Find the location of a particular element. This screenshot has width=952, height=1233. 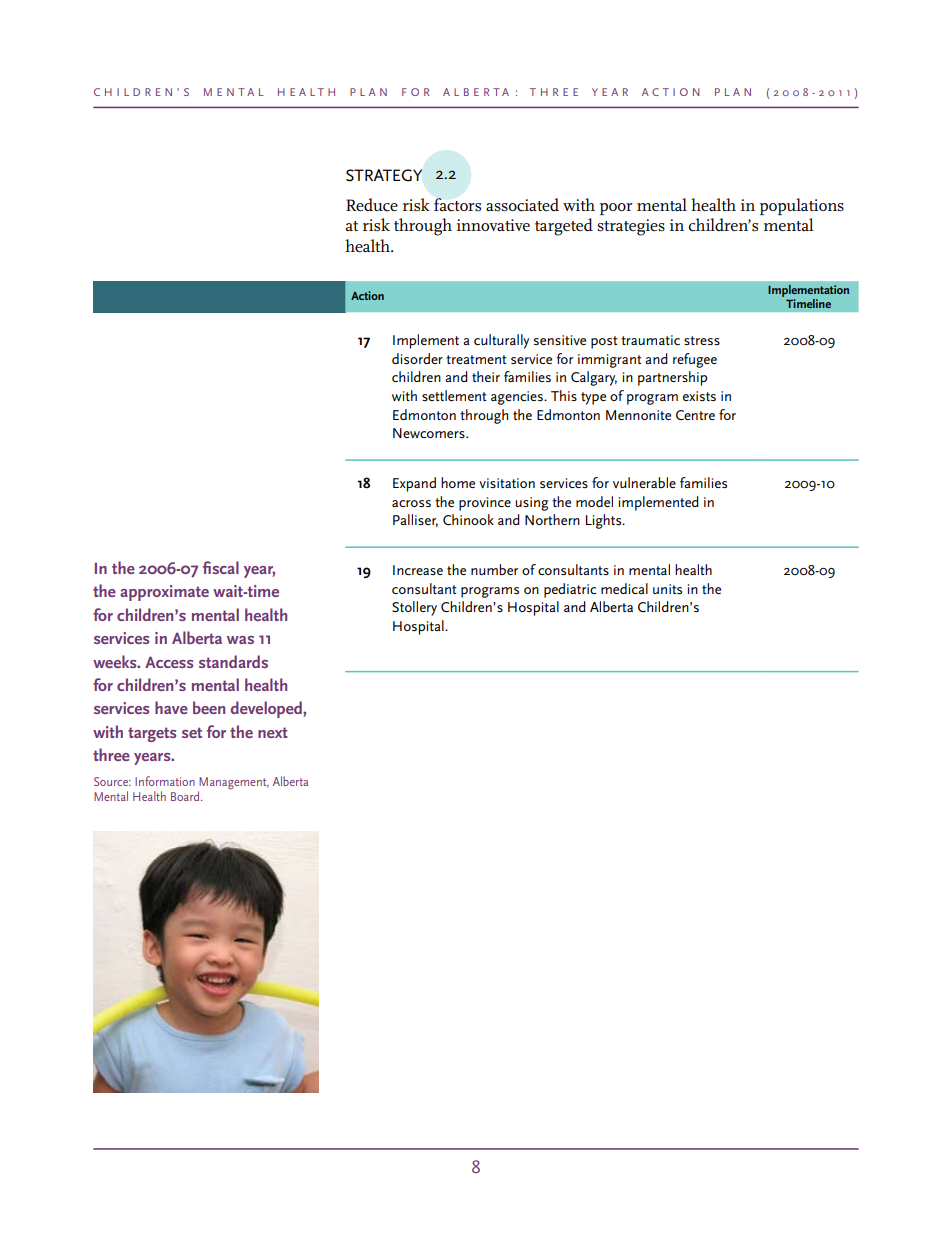

home is located at coordinates (458, 482).
